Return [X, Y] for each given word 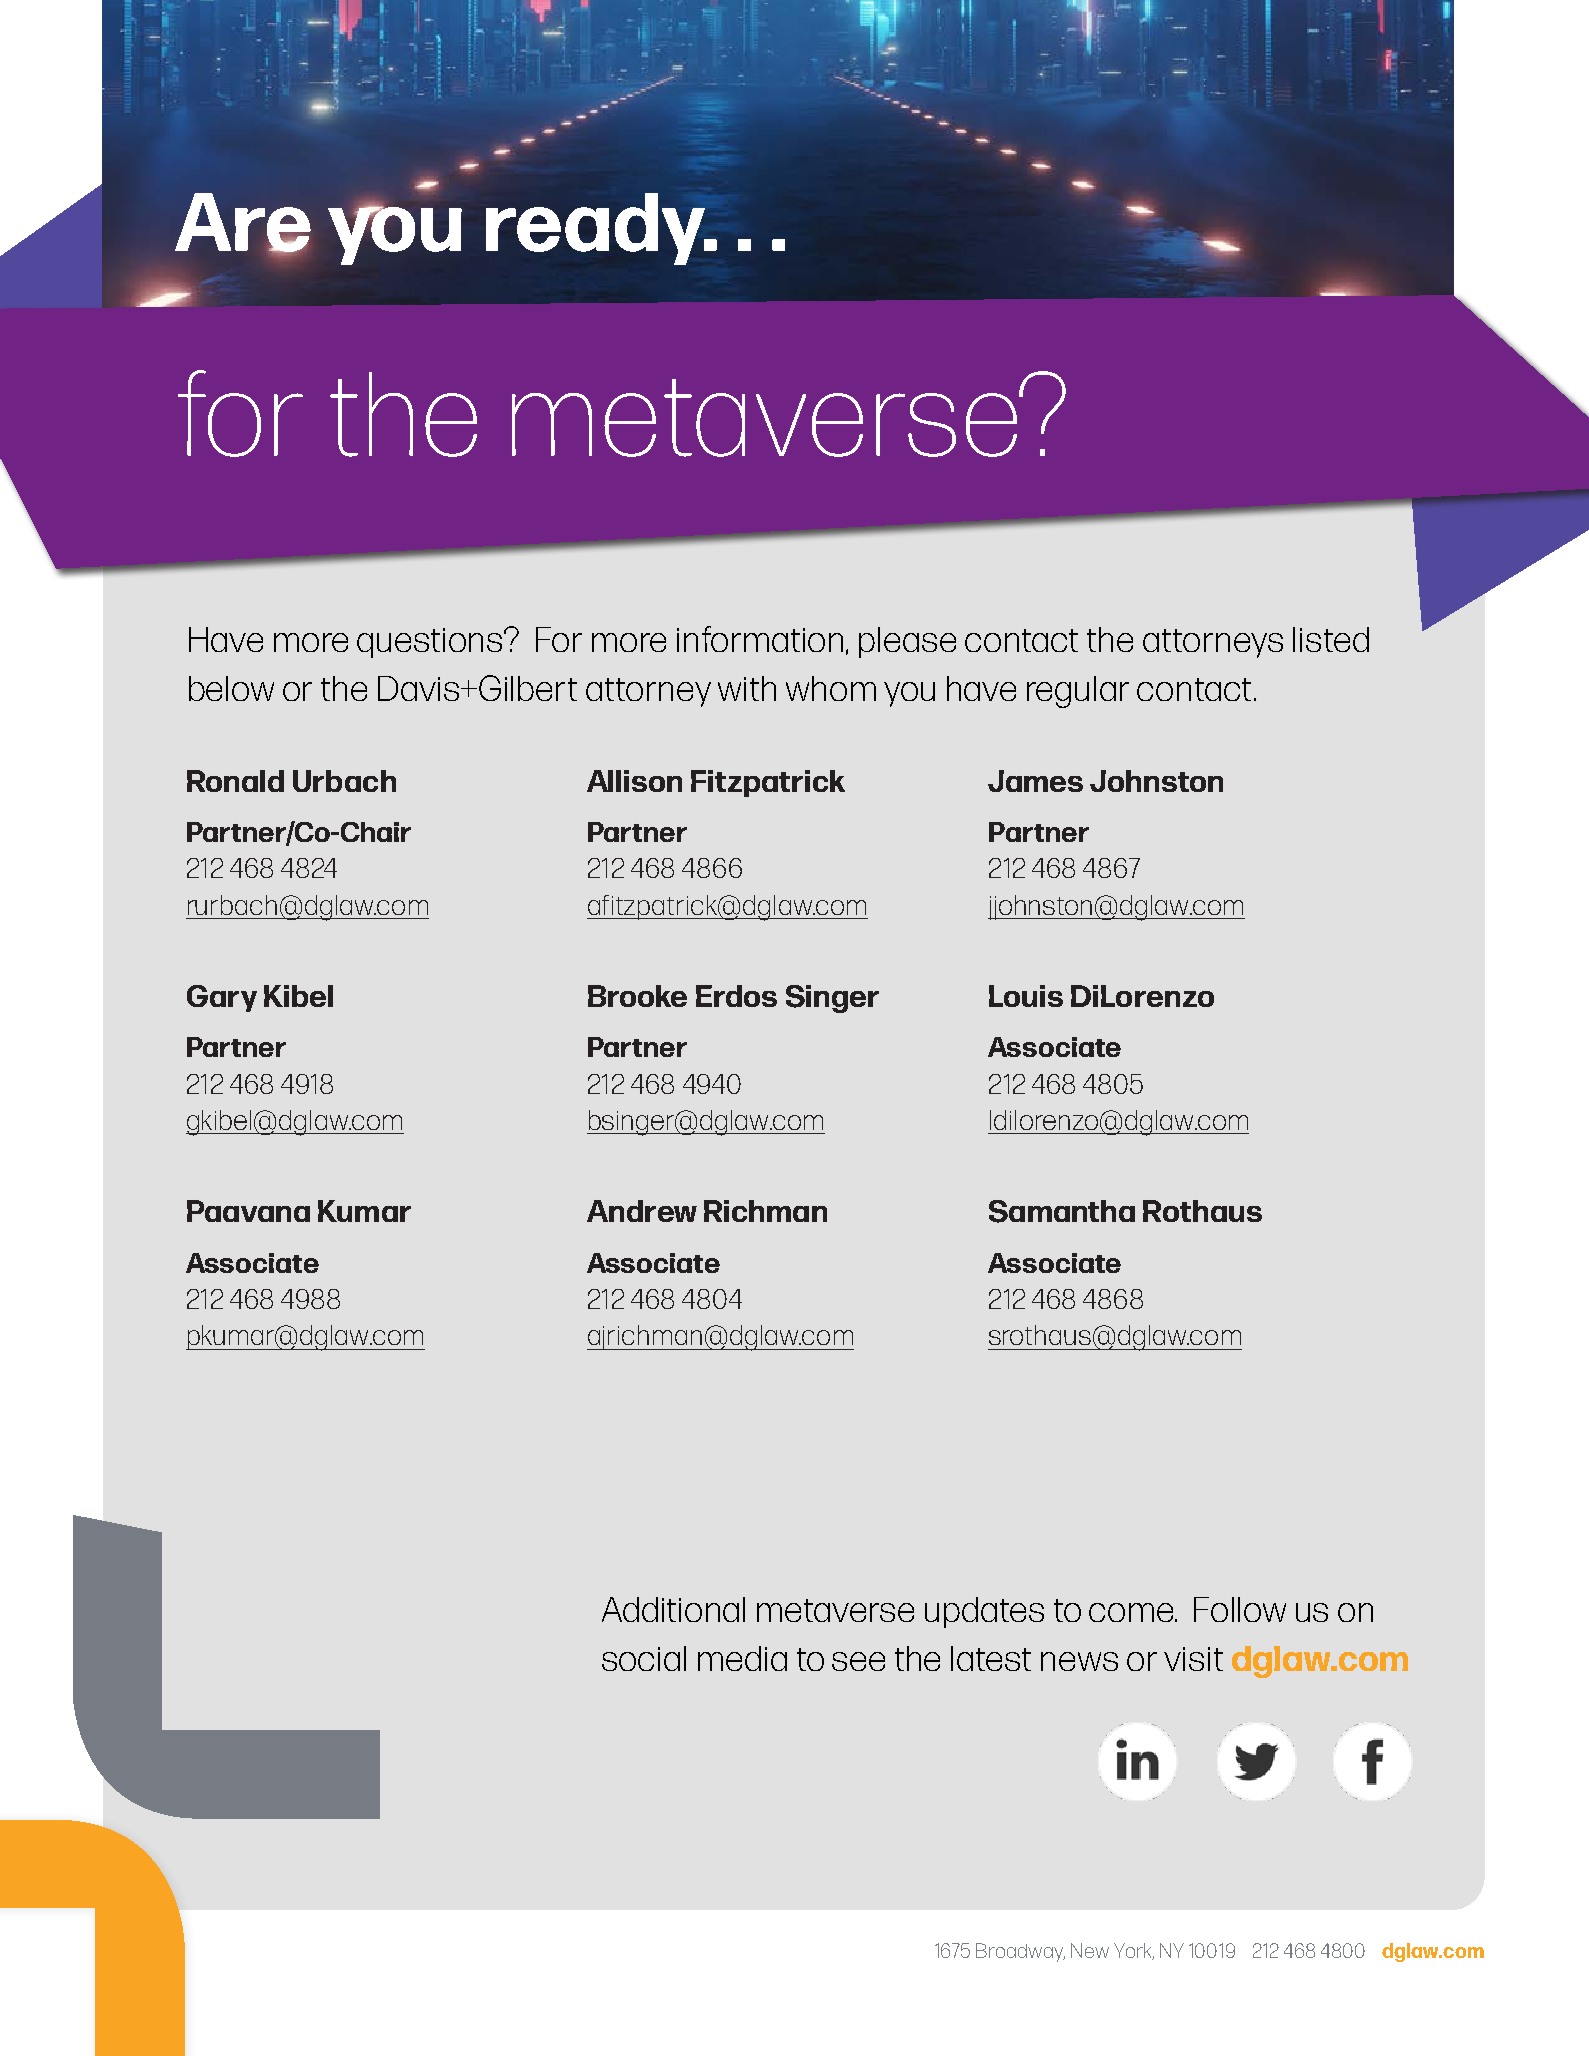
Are [243, 223]
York [1134, 1951]
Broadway [1020, 1952]
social [644, 1658]
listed [1331, 639]
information [762, 640]
